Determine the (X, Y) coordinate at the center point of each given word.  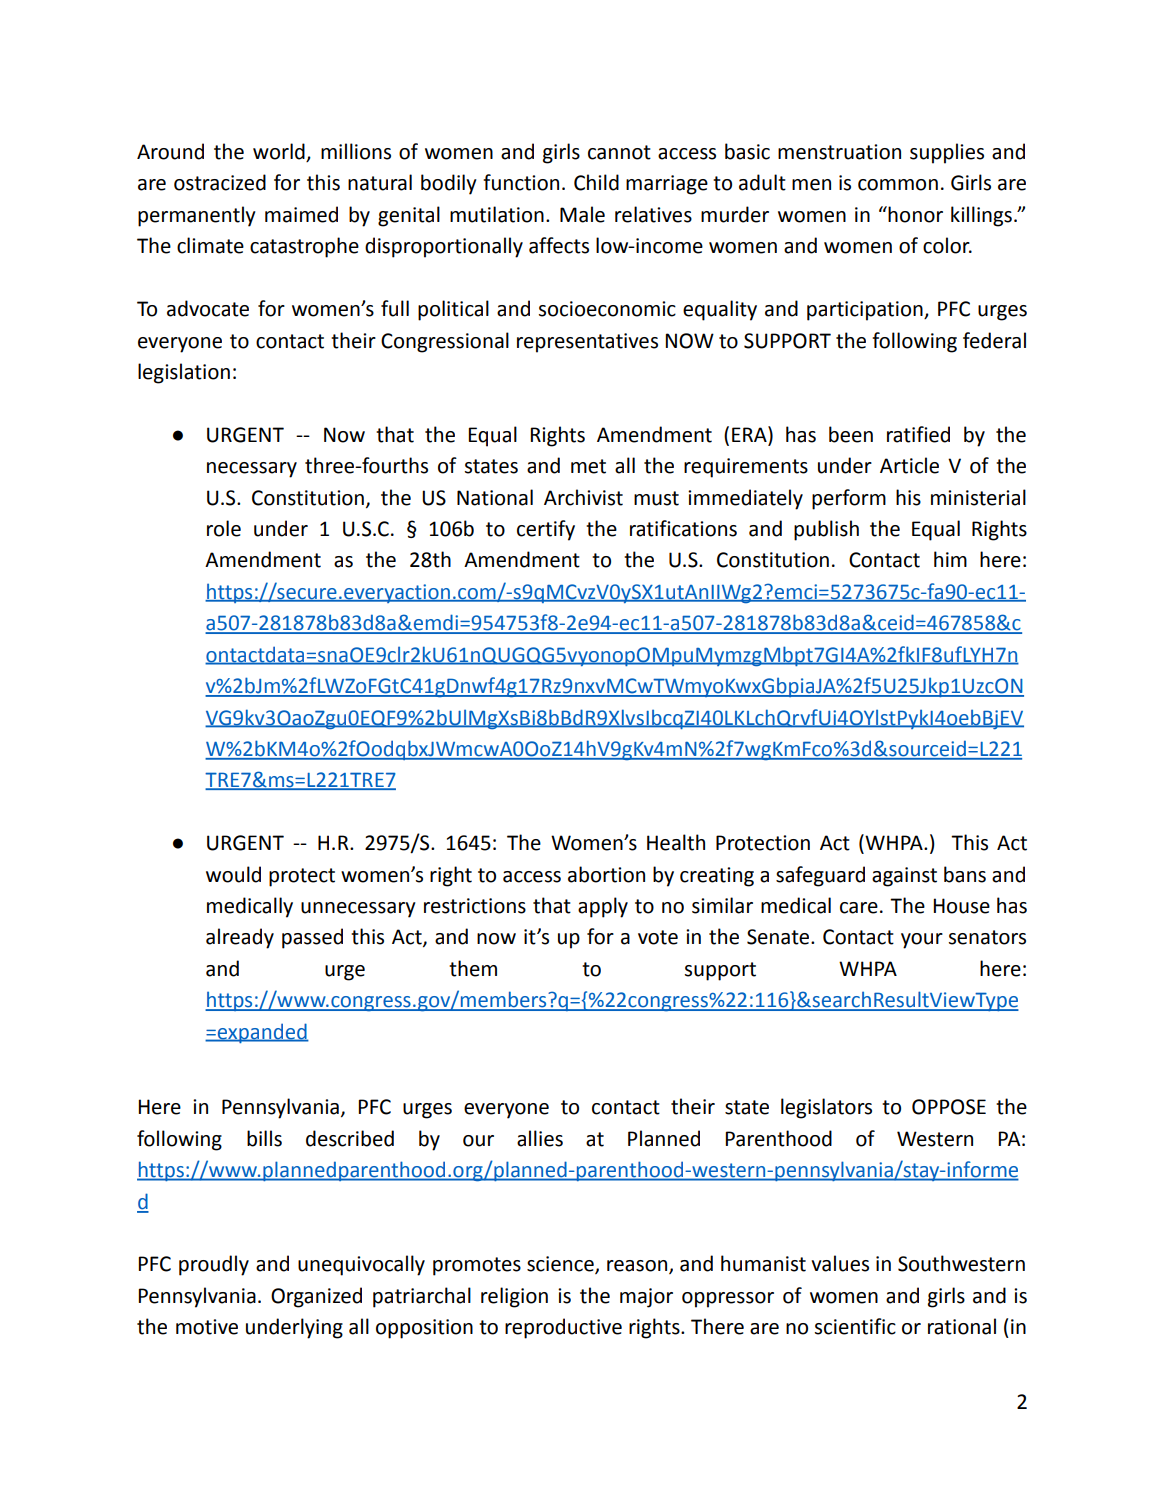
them (473, 968)
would (233, 874)
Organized (316, 1297)
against (904, 877)
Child (596, 182)
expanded (262, 1033)
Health (676, 842)
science (561, 1265)
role (224, 528)
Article (909, 465)
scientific (855, 1326)
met (588, 466)
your (922, 941)
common (898, 185)
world (280, 152)
